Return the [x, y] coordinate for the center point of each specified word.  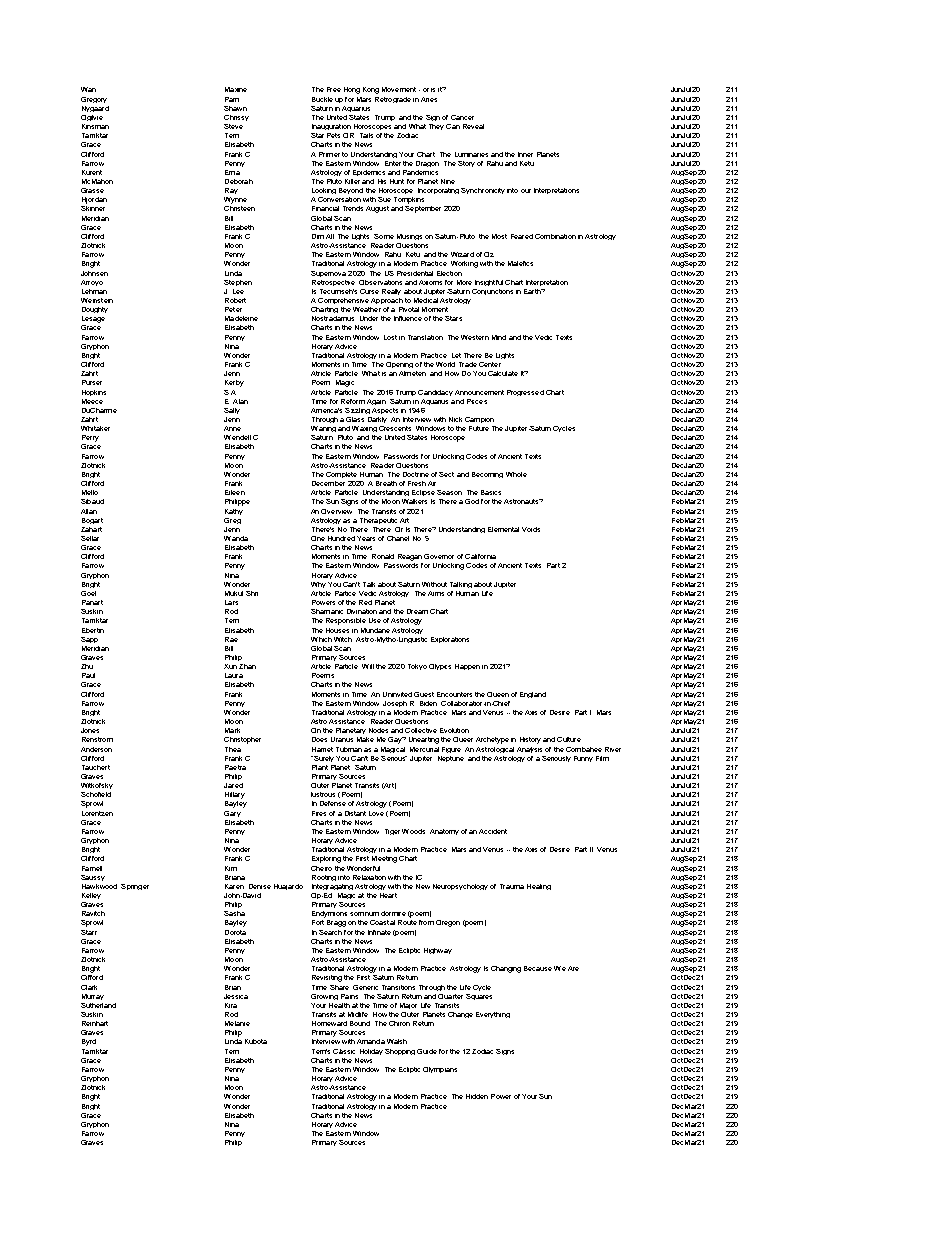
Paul [88, 675]
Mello [90, 492]
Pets [333, 135]
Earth [533, 291]
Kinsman [95, 126]
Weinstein [97, 300]
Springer [135, 887]
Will [368, 666]
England [533, 695]
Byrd [89, 1042]
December [328, 483]
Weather [367, 309]
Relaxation [369, 877]
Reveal [473, 126]
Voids [531, 529]
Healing [539, 887]
